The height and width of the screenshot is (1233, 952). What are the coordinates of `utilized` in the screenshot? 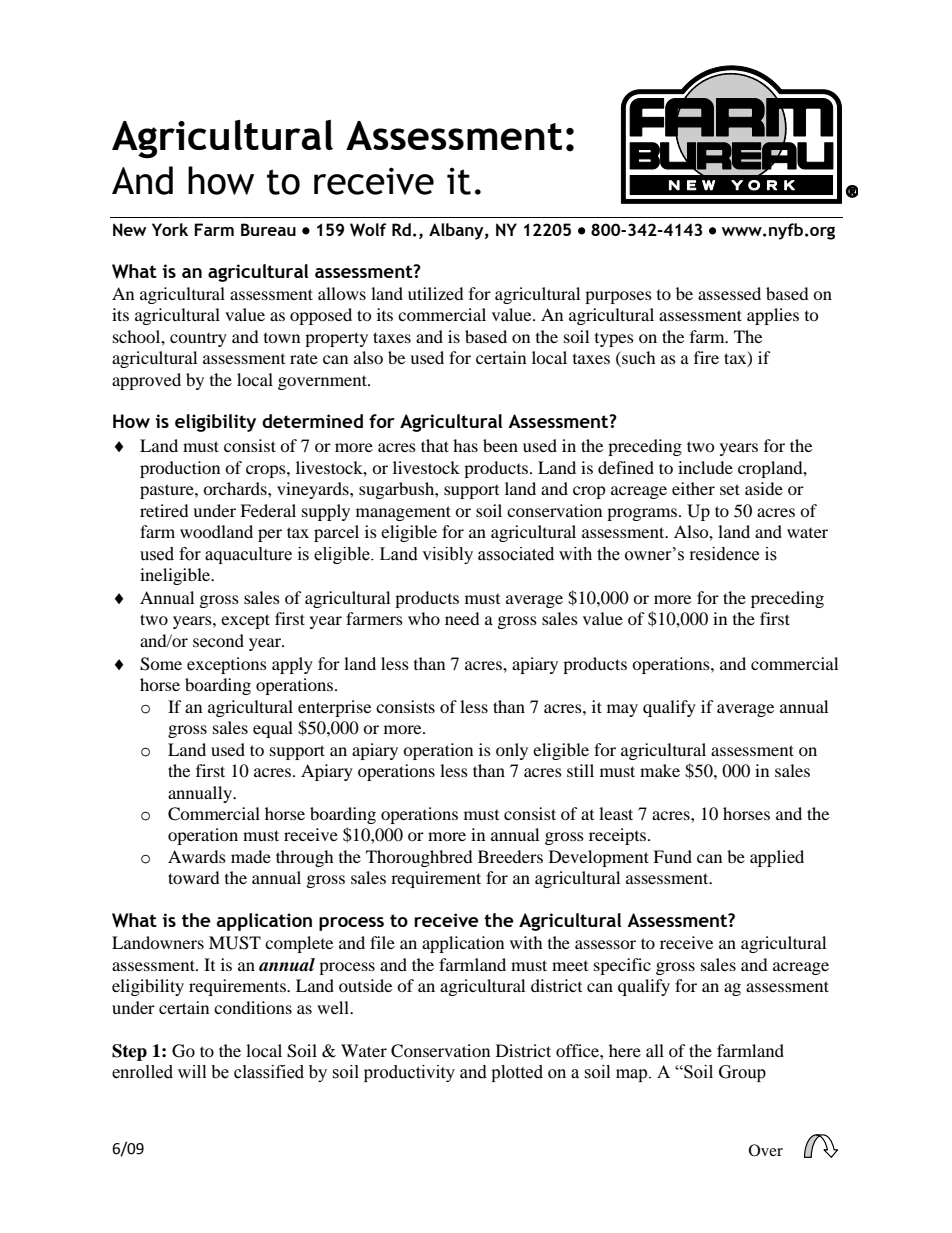 It's located at (436, 293).
